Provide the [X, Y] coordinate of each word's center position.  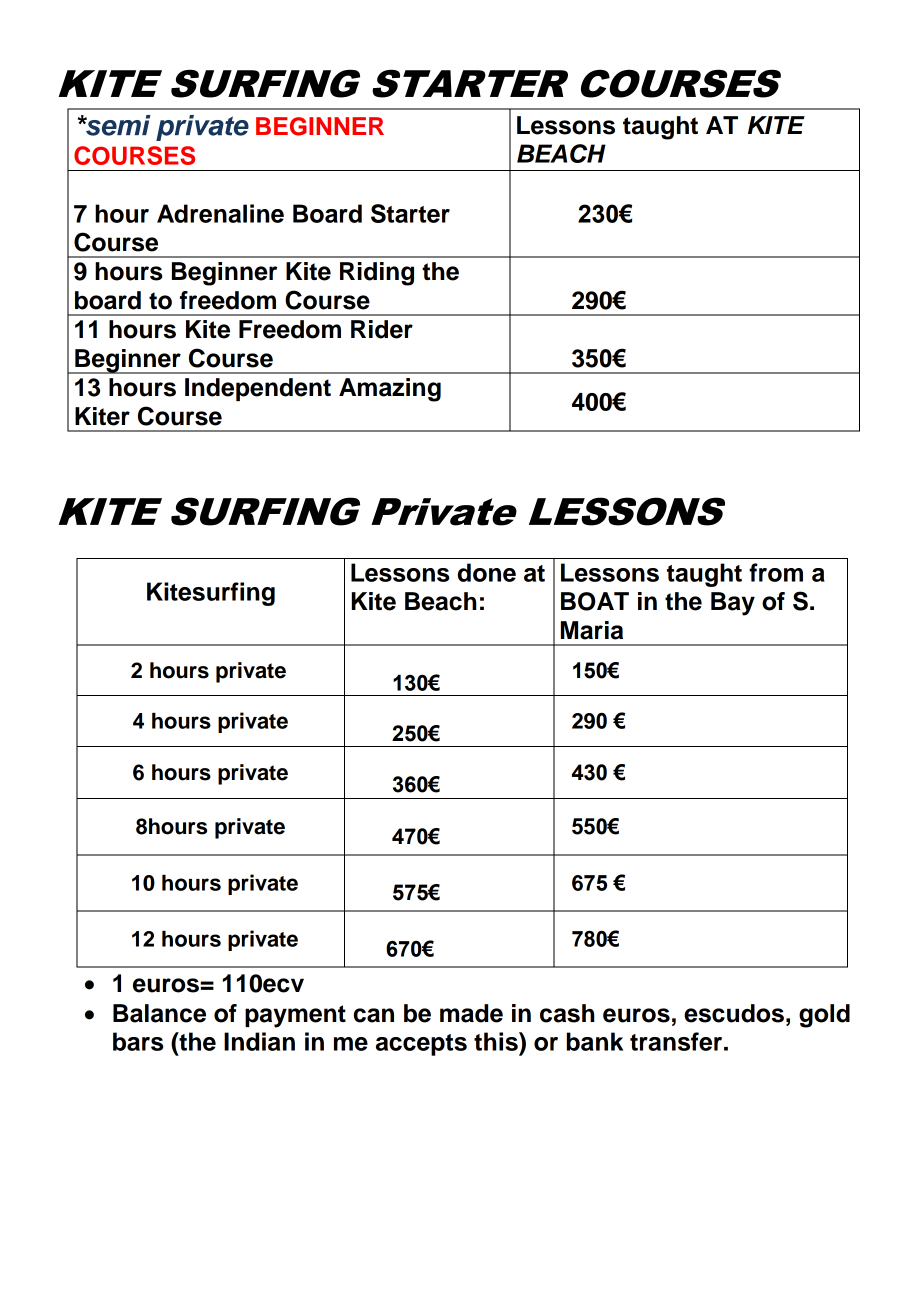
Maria [592, 630]
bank [595, 1041]
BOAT [595, 601]
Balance [159, 1013]
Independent [258, 389]
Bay [733, 604]
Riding [377, 274]
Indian [259, 1041]
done [487, 572]
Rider [382, 329]
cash [567, 1013]
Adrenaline [220, 213]
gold [824, 1016]
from [776, 572]
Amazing [390, 390]
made [471, 1013]
